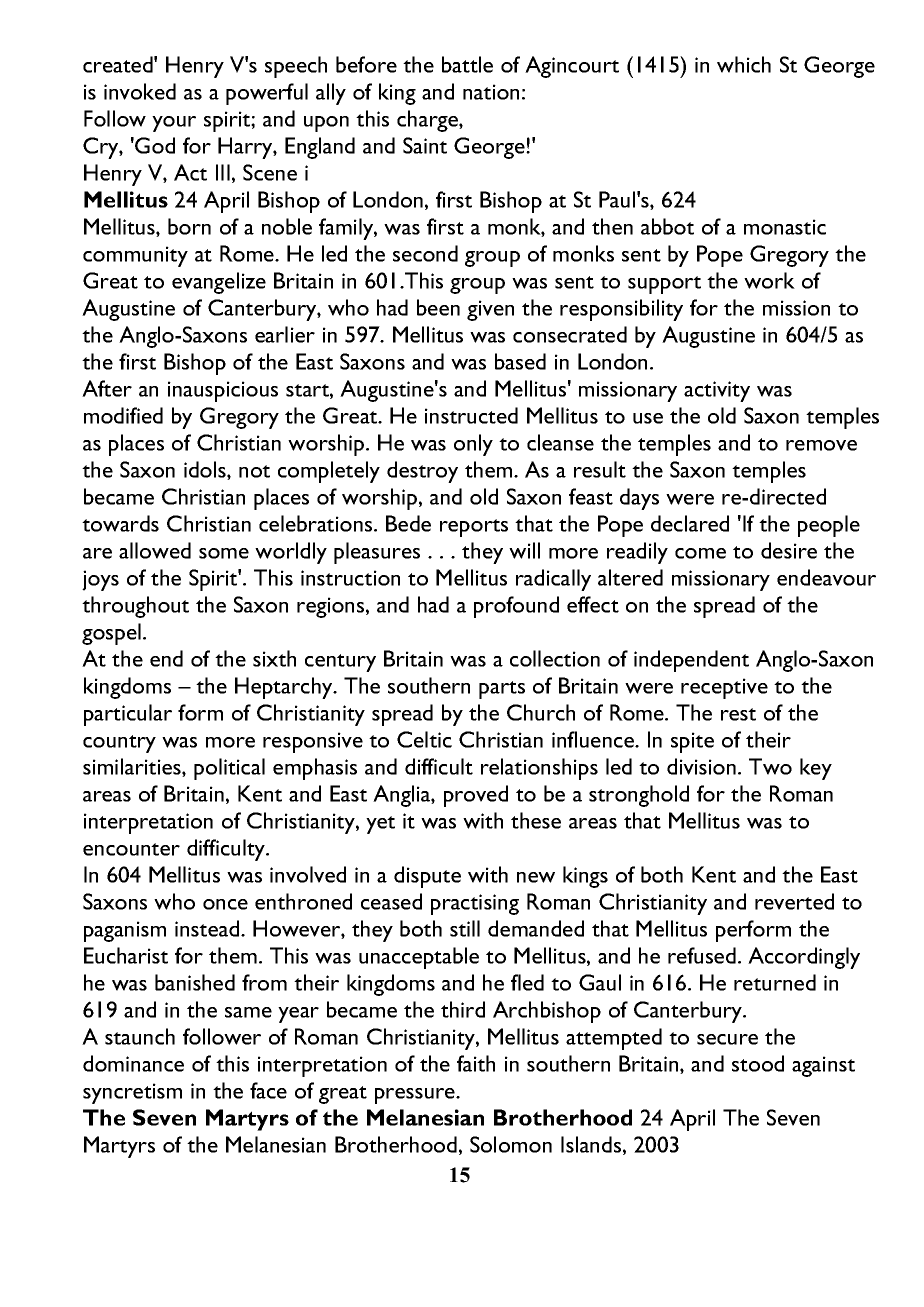 This page has width=924, height=1307. I want to click on which, so click(744, 64).
